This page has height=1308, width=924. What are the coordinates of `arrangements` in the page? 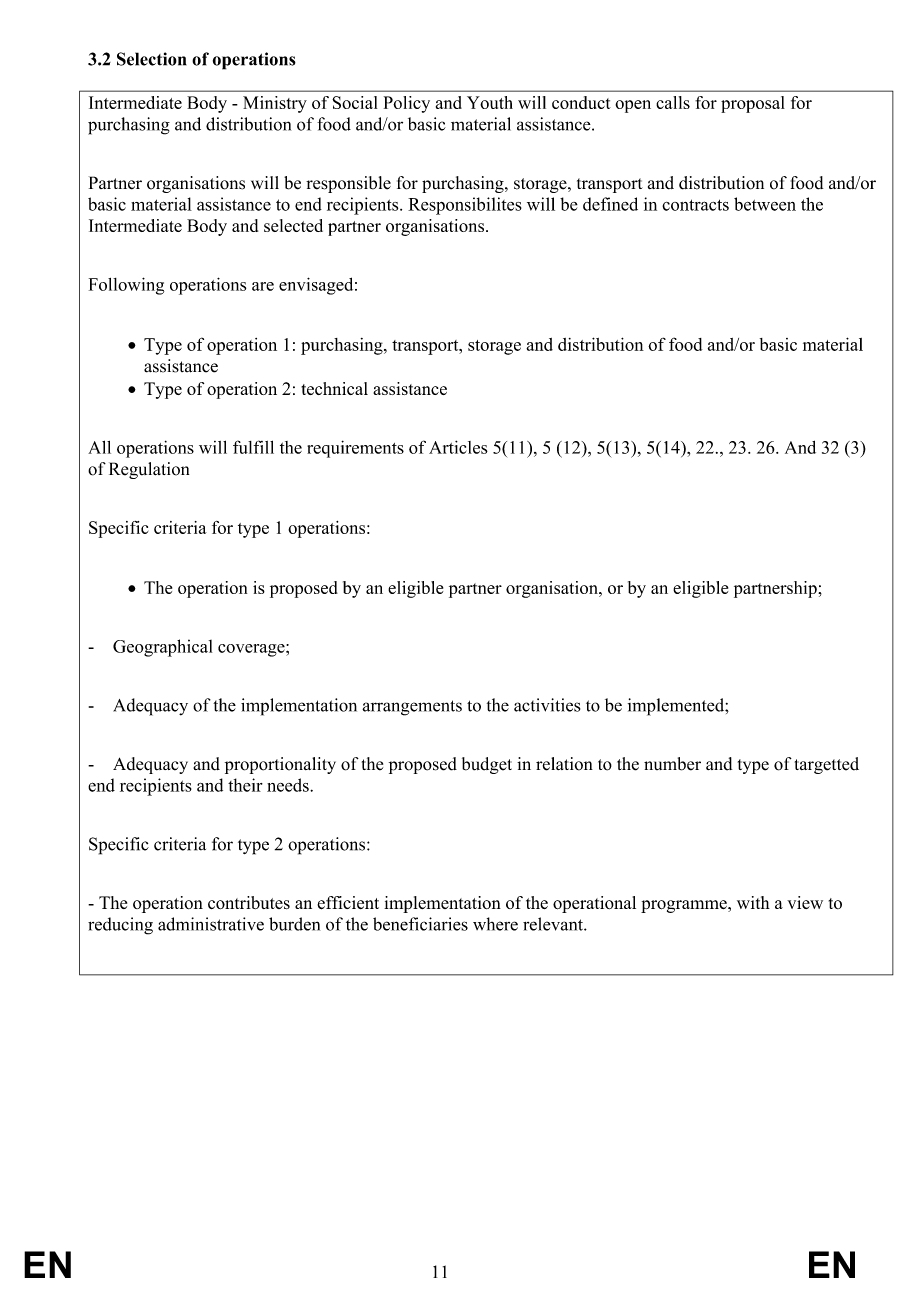 It's located at (412, 708).
